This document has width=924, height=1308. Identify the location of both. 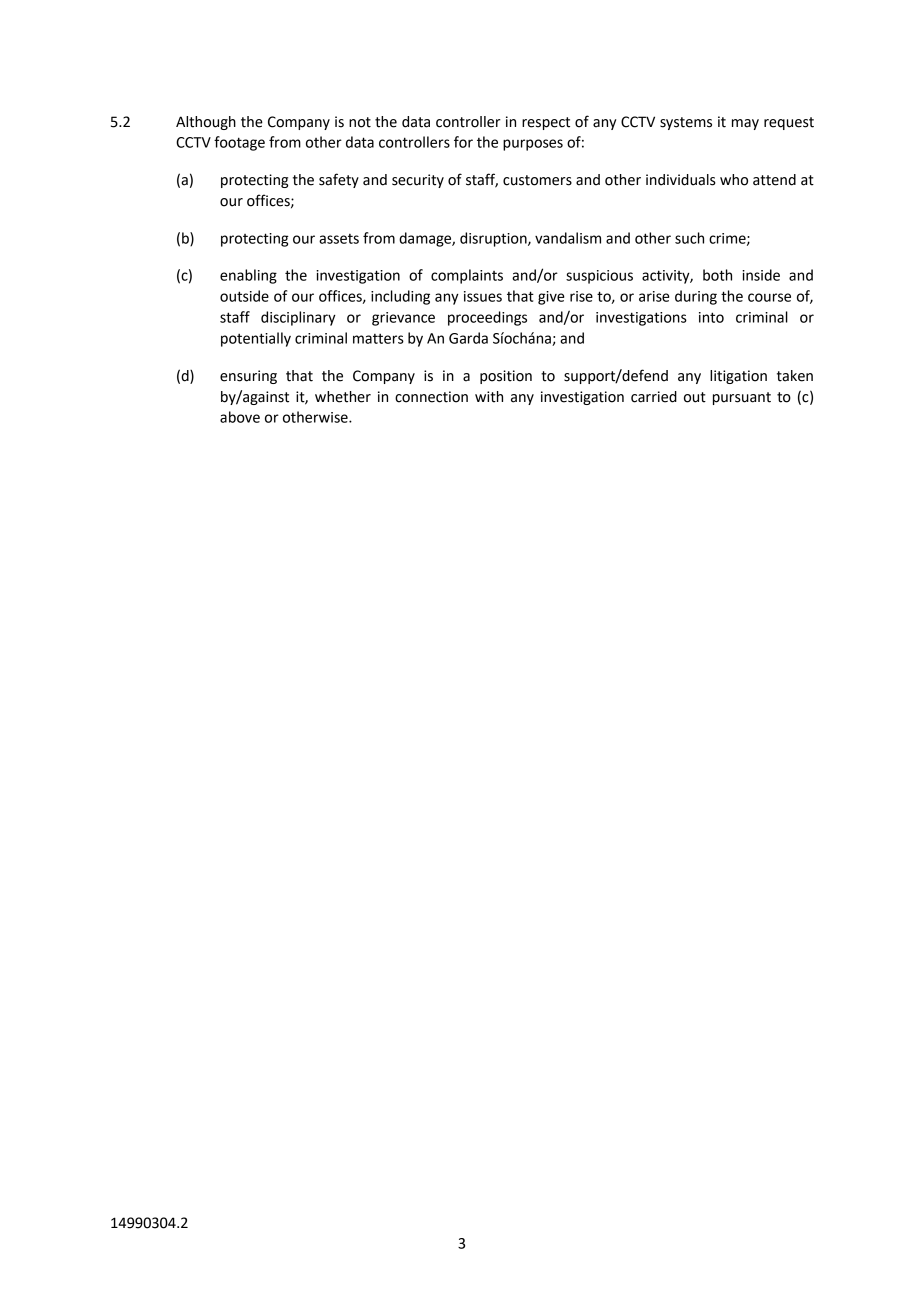
(717, 275).
